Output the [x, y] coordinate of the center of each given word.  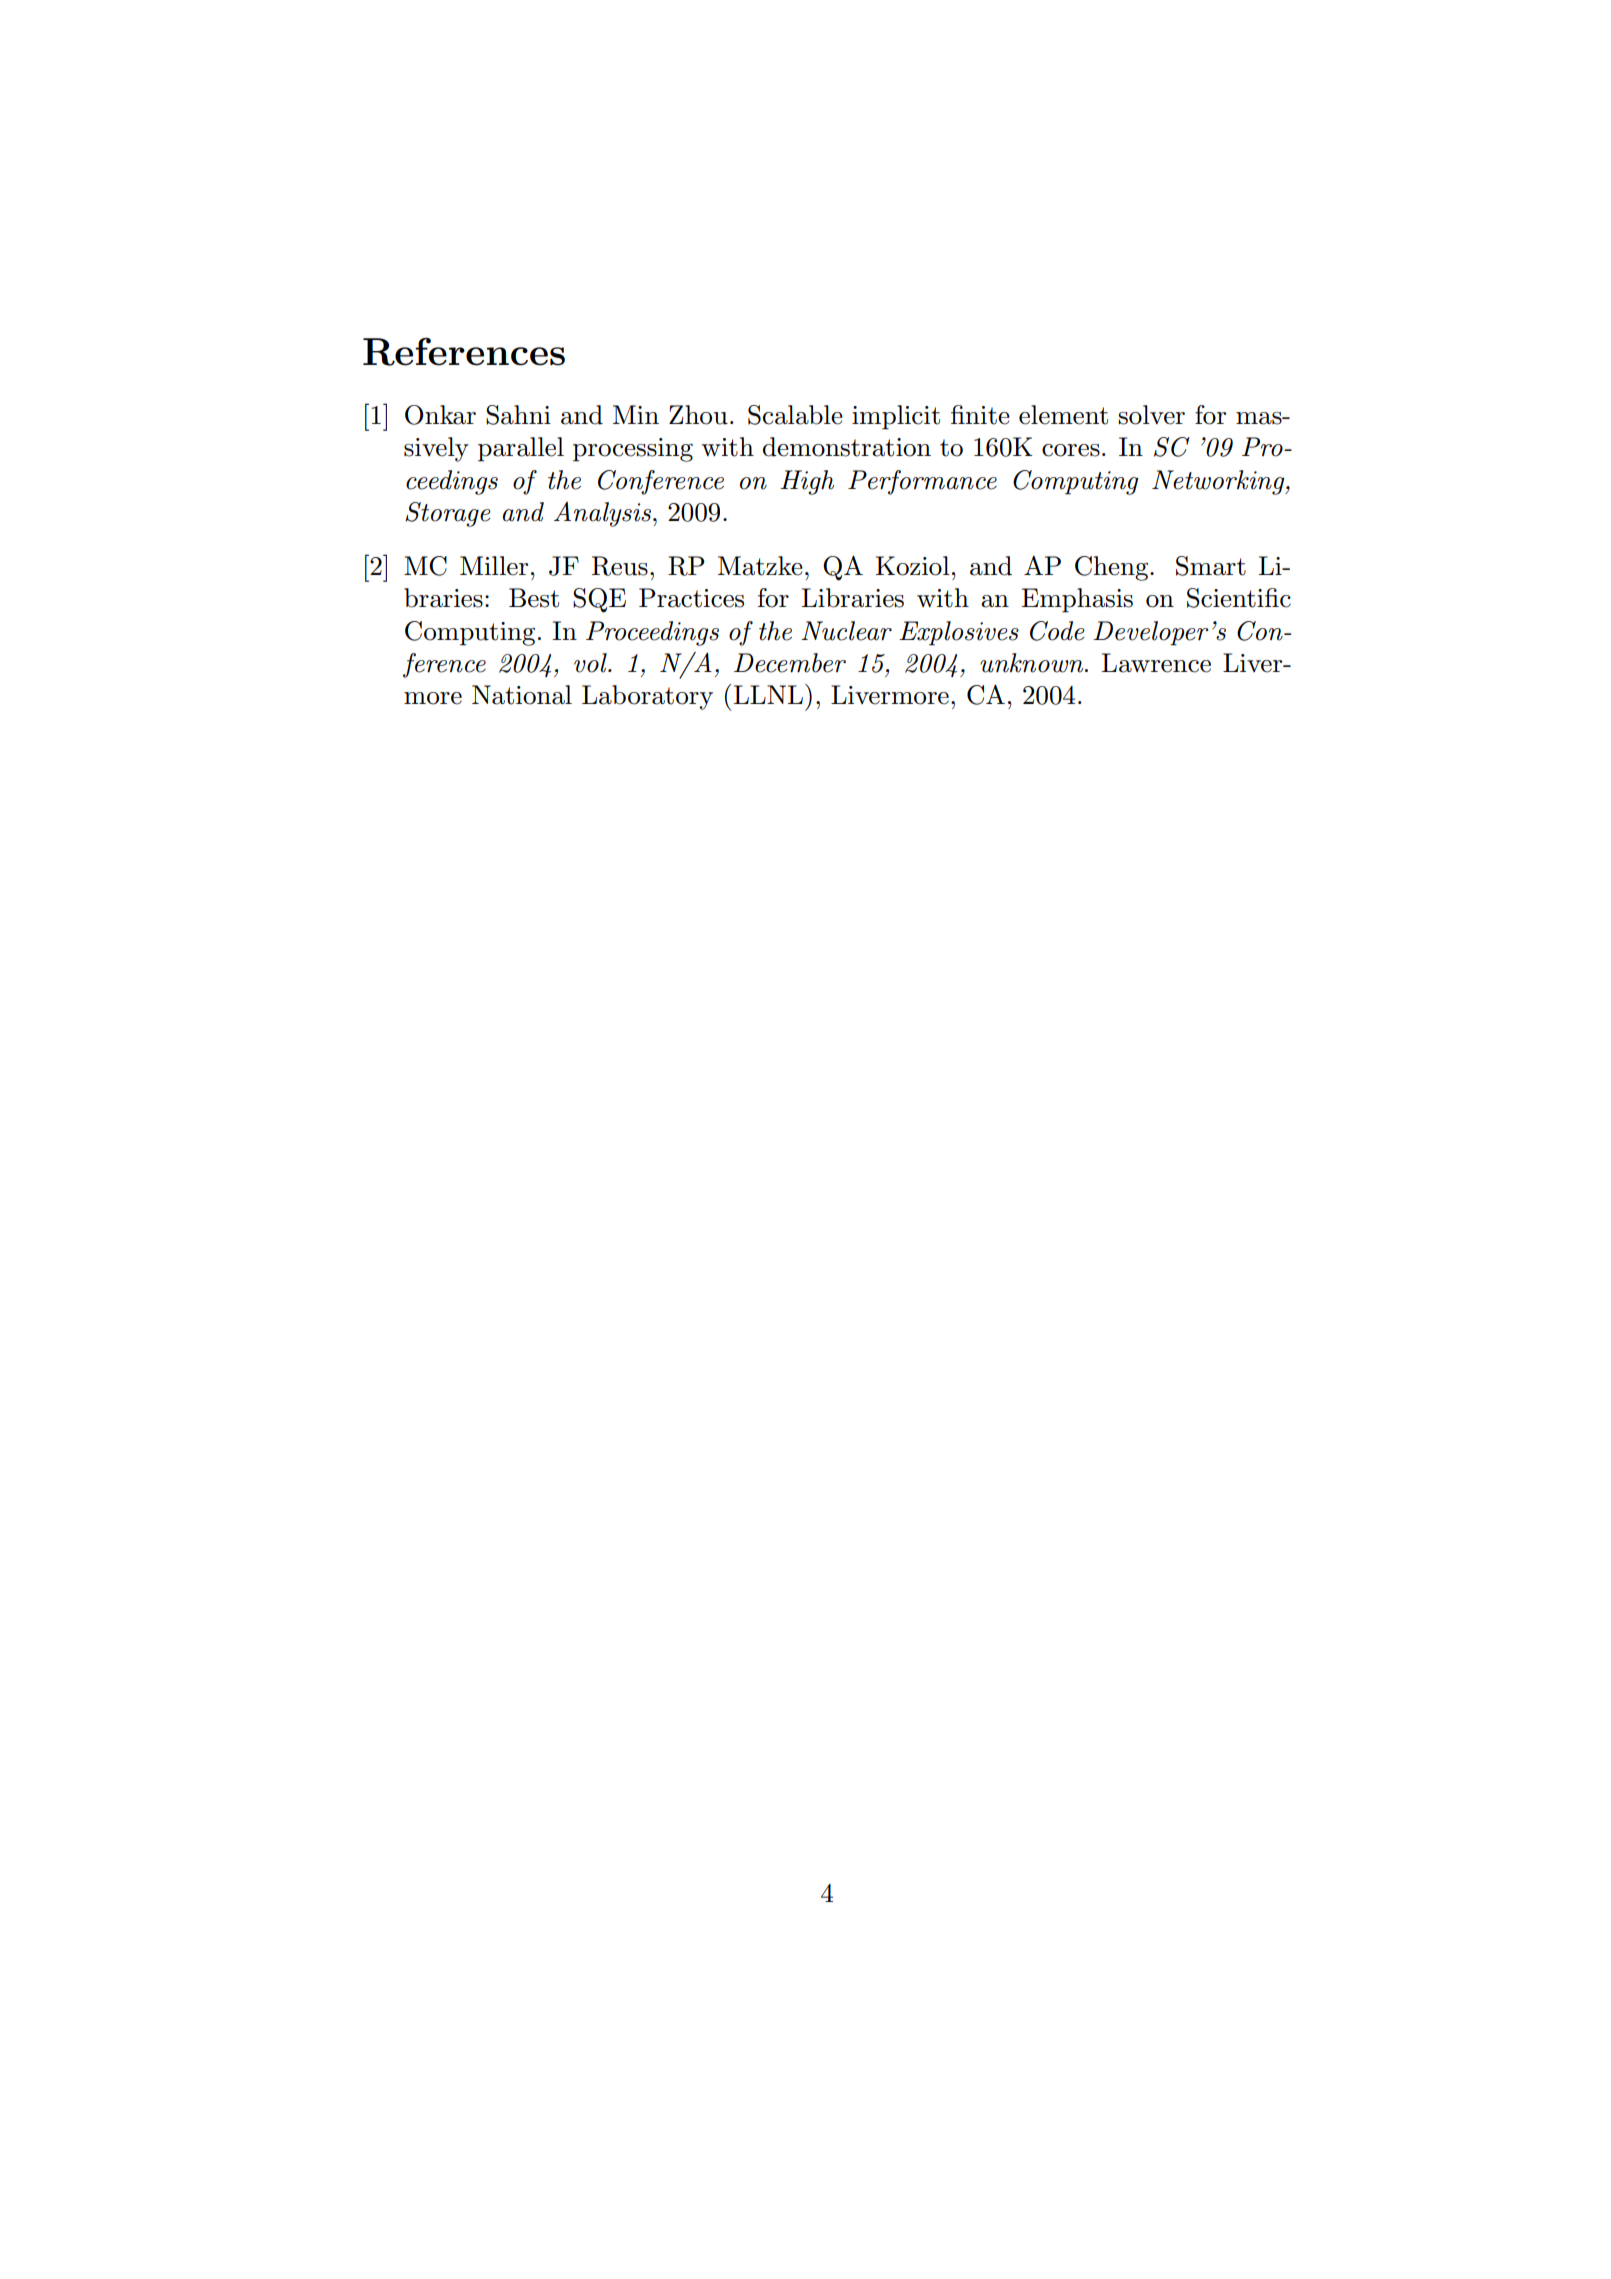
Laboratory [647, 697]
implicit [896, 417]
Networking [1219, 482]
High [807, 482]
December [790, 663]
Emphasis [1077, 600]
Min [636, 414]
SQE [599, 600]
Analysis [604, 514]
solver [1151, 415]
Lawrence [1156, 663]
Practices [691, 598]
